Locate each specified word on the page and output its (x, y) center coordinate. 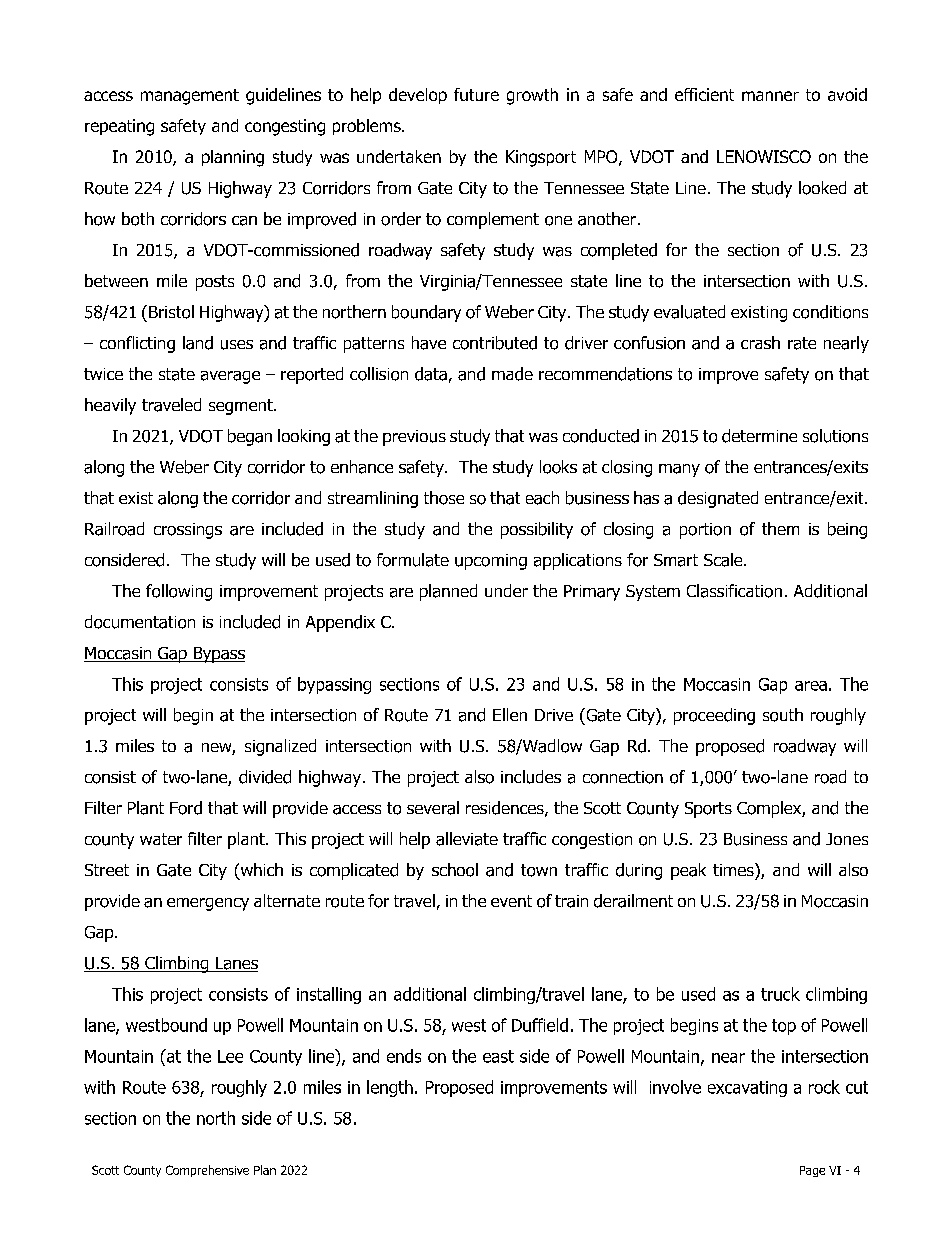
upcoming (491, 562)
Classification (734, 591)
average (230, 377)
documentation (140, 622)
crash (760, 342)
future (476, 94)
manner (770, 96)
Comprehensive (207, 1171)
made (512, 374)
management (190, 97)
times (734, 869)
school (455, 870)
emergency (208, 904)
